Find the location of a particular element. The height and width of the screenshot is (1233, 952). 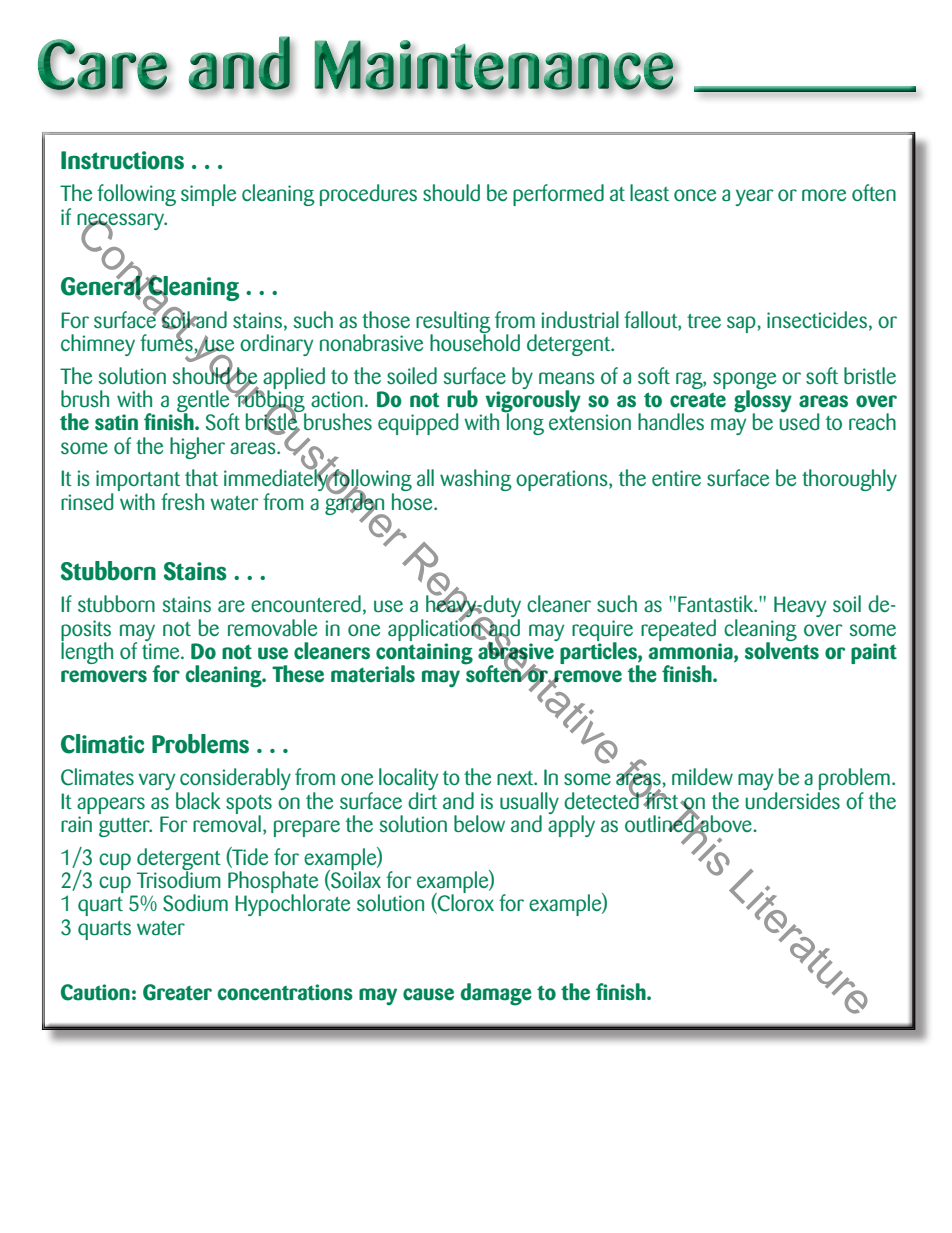

Greater is located at coordinates (177, 992).
